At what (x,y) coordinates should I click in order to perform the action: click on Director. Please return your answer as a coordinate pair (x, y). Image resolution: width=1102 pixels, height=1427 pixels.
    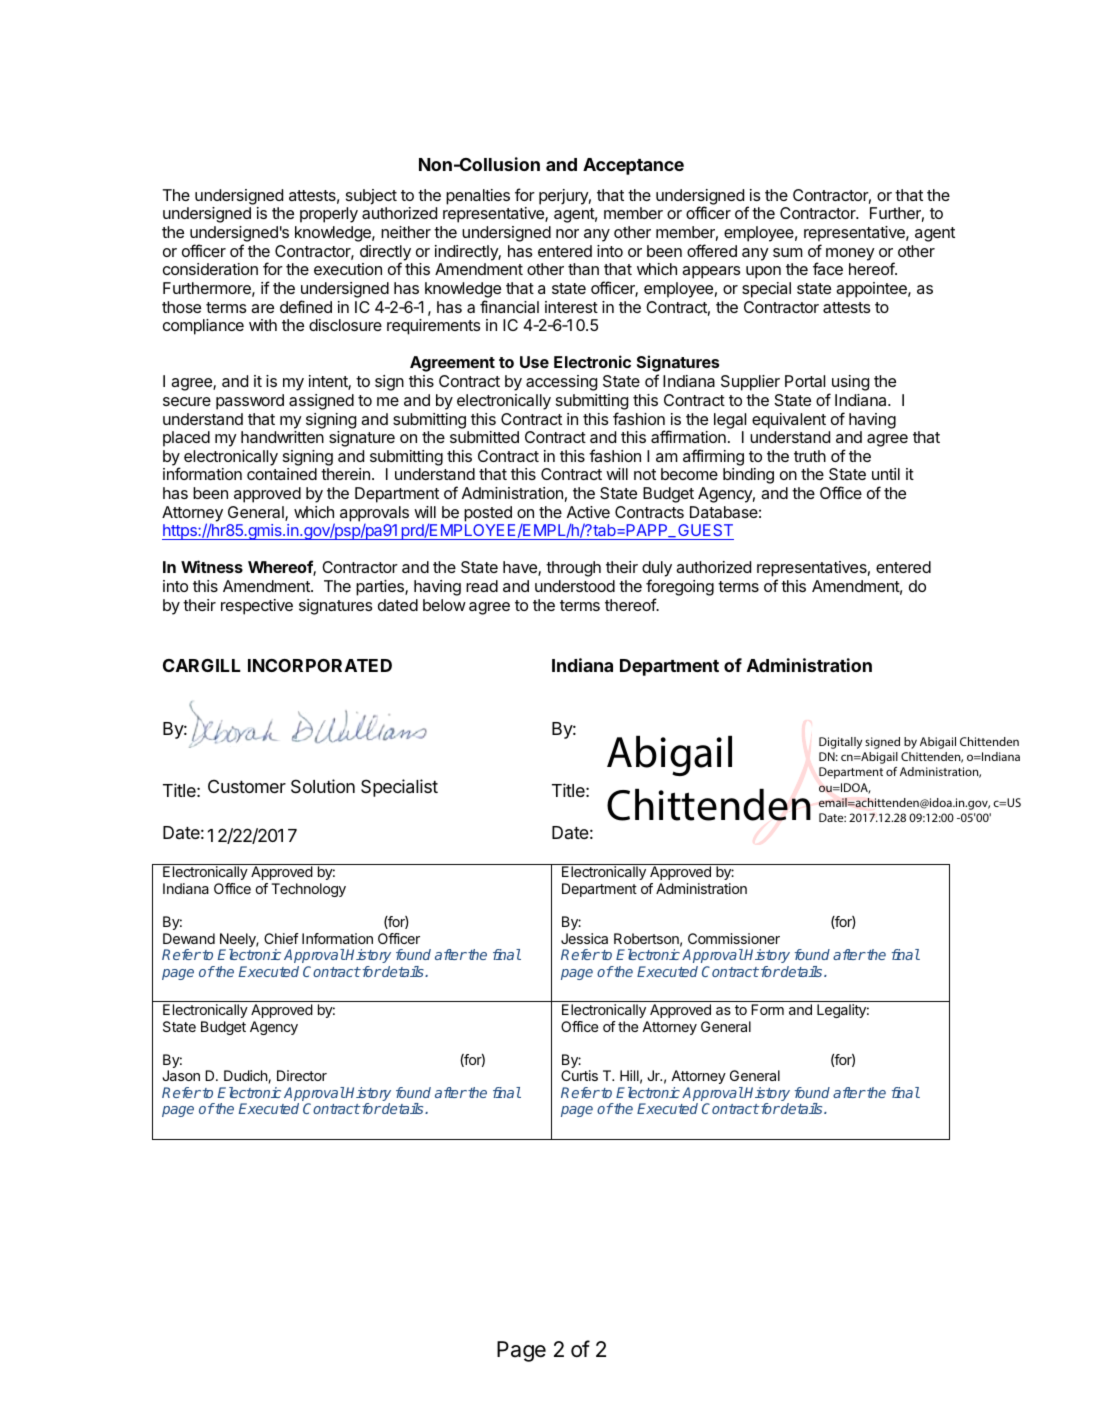
    Looking at the image, I should click on (302, 1075).
